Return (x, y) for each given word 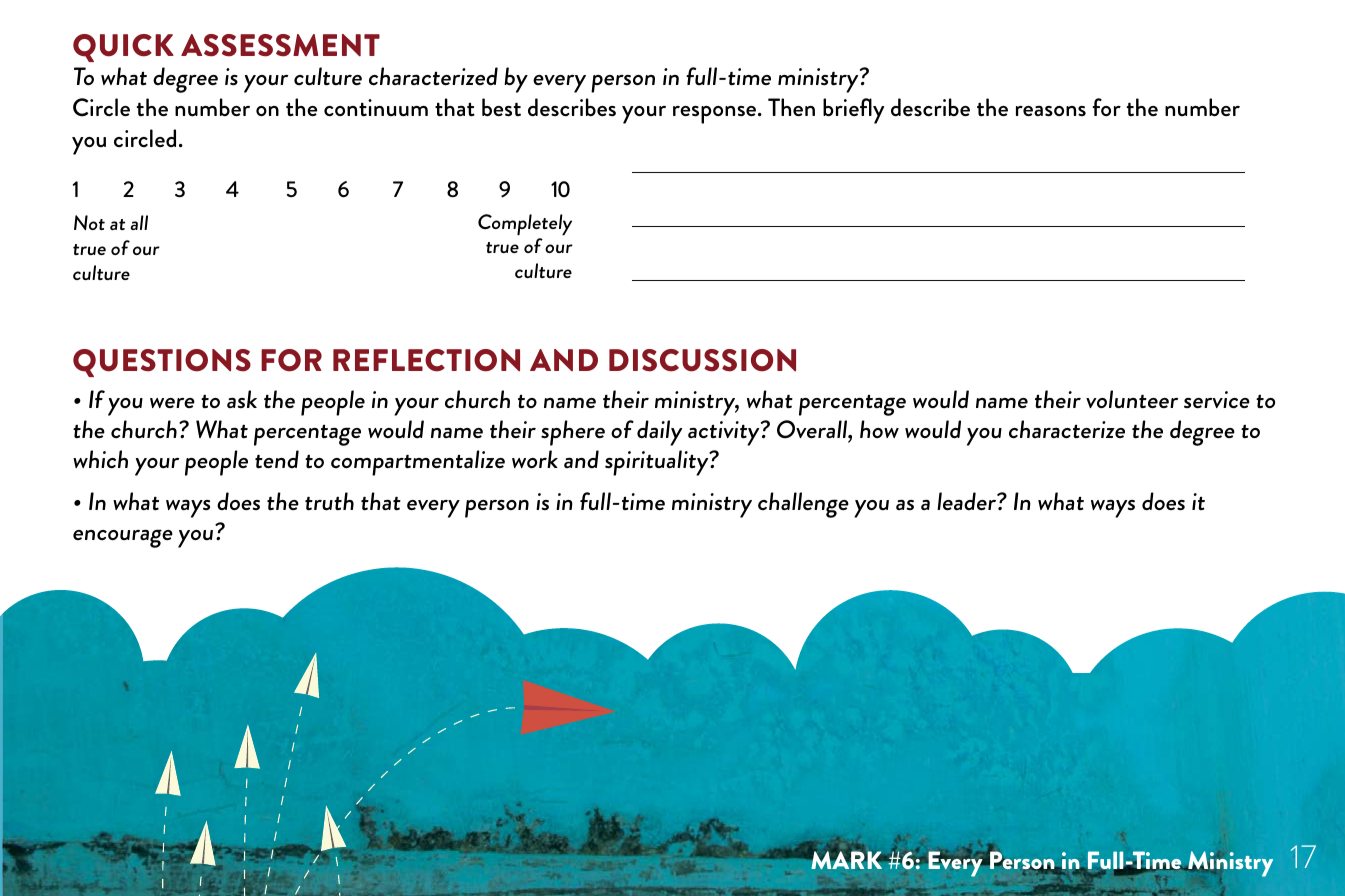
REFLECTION (426, 360)
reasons (1051, 111)
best (501, 107)
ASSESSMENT (280, 45)
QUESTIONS (162, 363)
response (716, 115)
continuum (376, 108)
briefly (853, 111)
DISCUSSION (702, 360)
